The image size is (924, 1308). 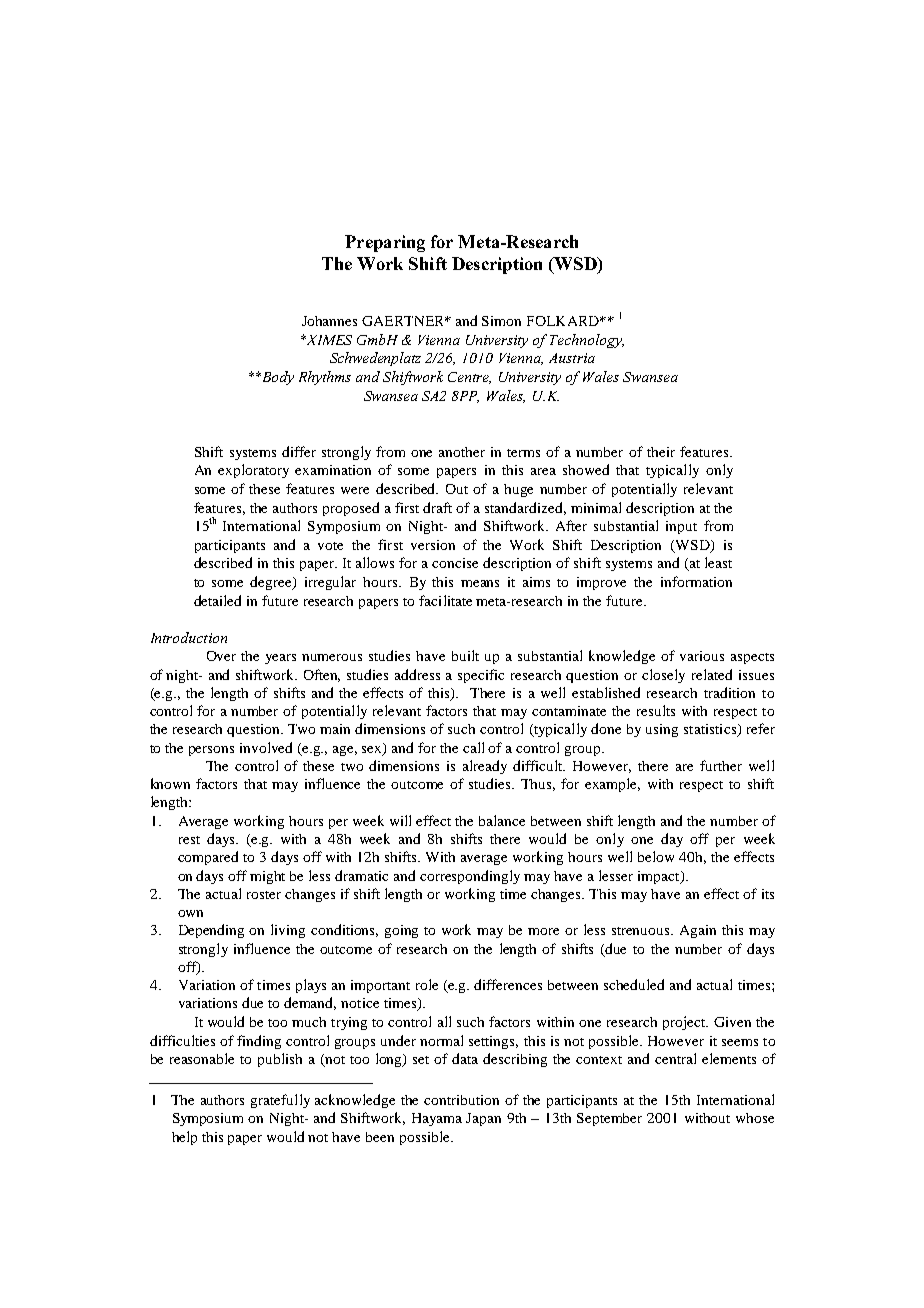 What do you see at coordinates (427, 984) in the screenshot?
I see `role` at bounding box center [427, 984].
